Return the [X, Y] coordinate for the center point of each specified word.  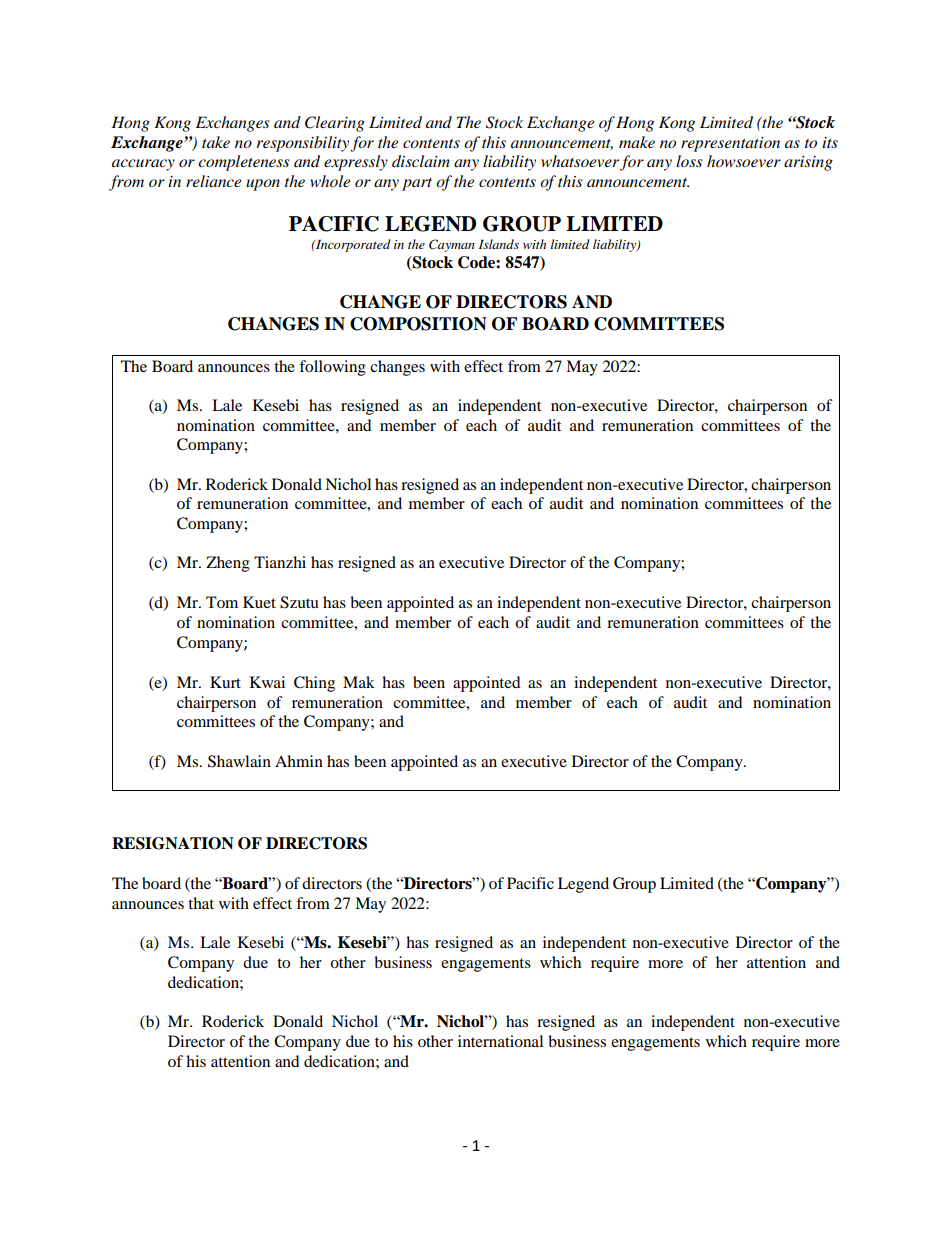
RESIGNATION [173, 843]
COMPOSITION [418, 324]
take [216, 142]
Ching [314, 684]
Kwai [267, 682]
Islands [499, 244]
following [332, 368]
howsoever [744, 161]
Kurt [225, 682]
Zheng [228, 564]
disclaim [421, 161]
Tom [222, 602]
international [500, 1041]
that [201, 903]
